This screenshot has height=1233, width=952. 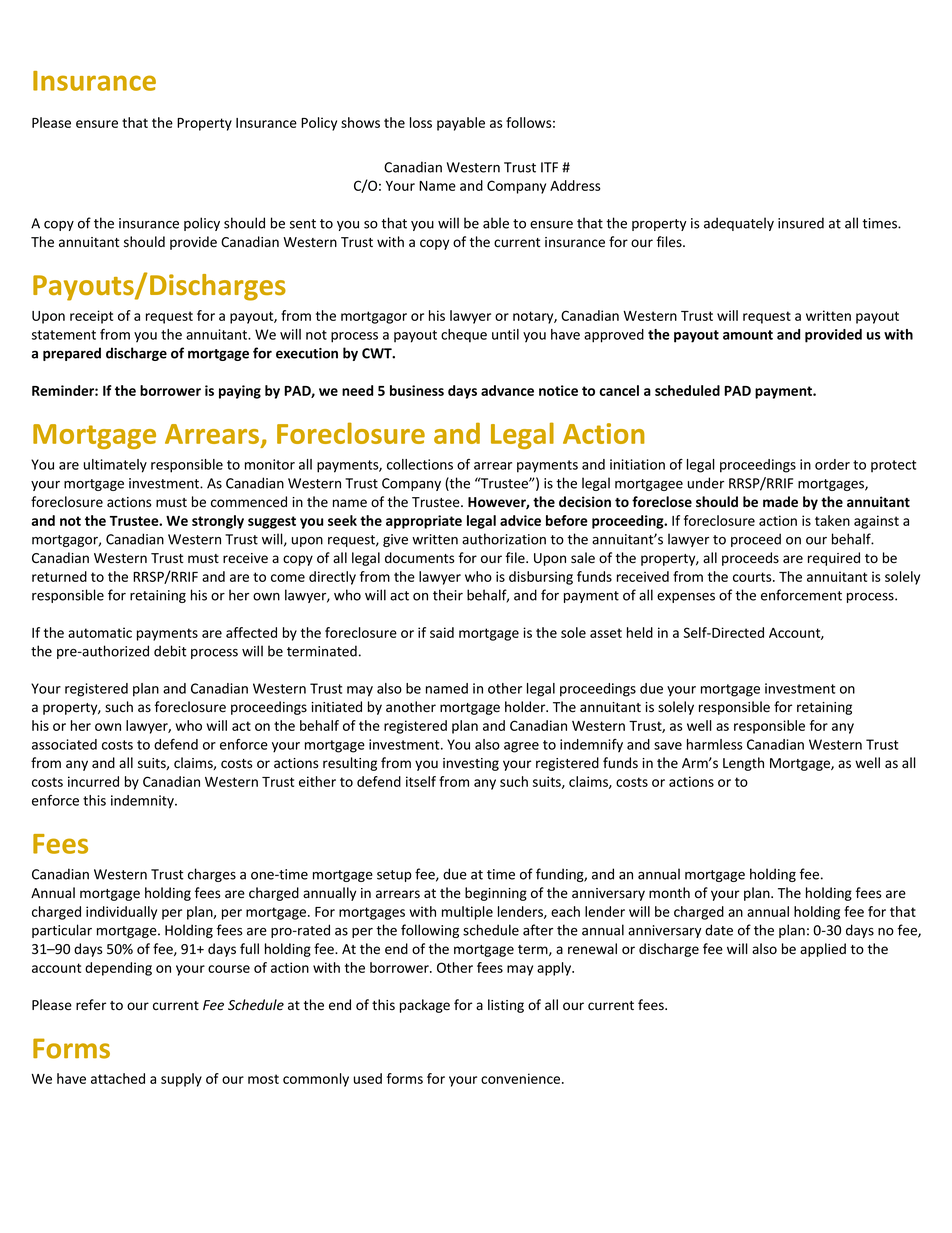 I want to click on receipt, so click(x=91, y=317).
